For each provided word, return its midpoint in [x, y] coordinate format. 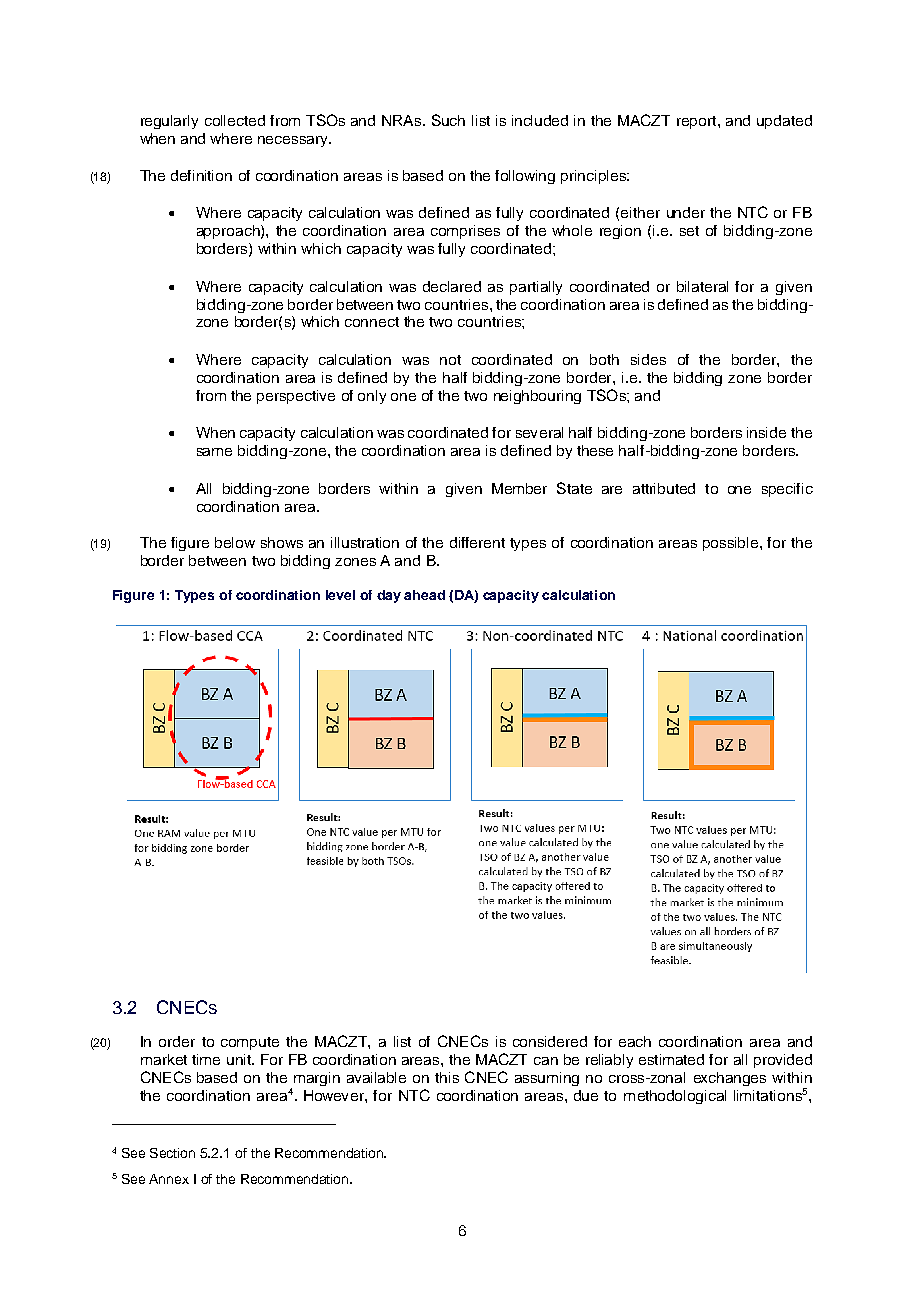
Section [172, 1153]
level [340, 595]
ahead [424, 595]
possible [732, 544]
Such [448, 120]
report [698, 122]
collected [235, 120]
